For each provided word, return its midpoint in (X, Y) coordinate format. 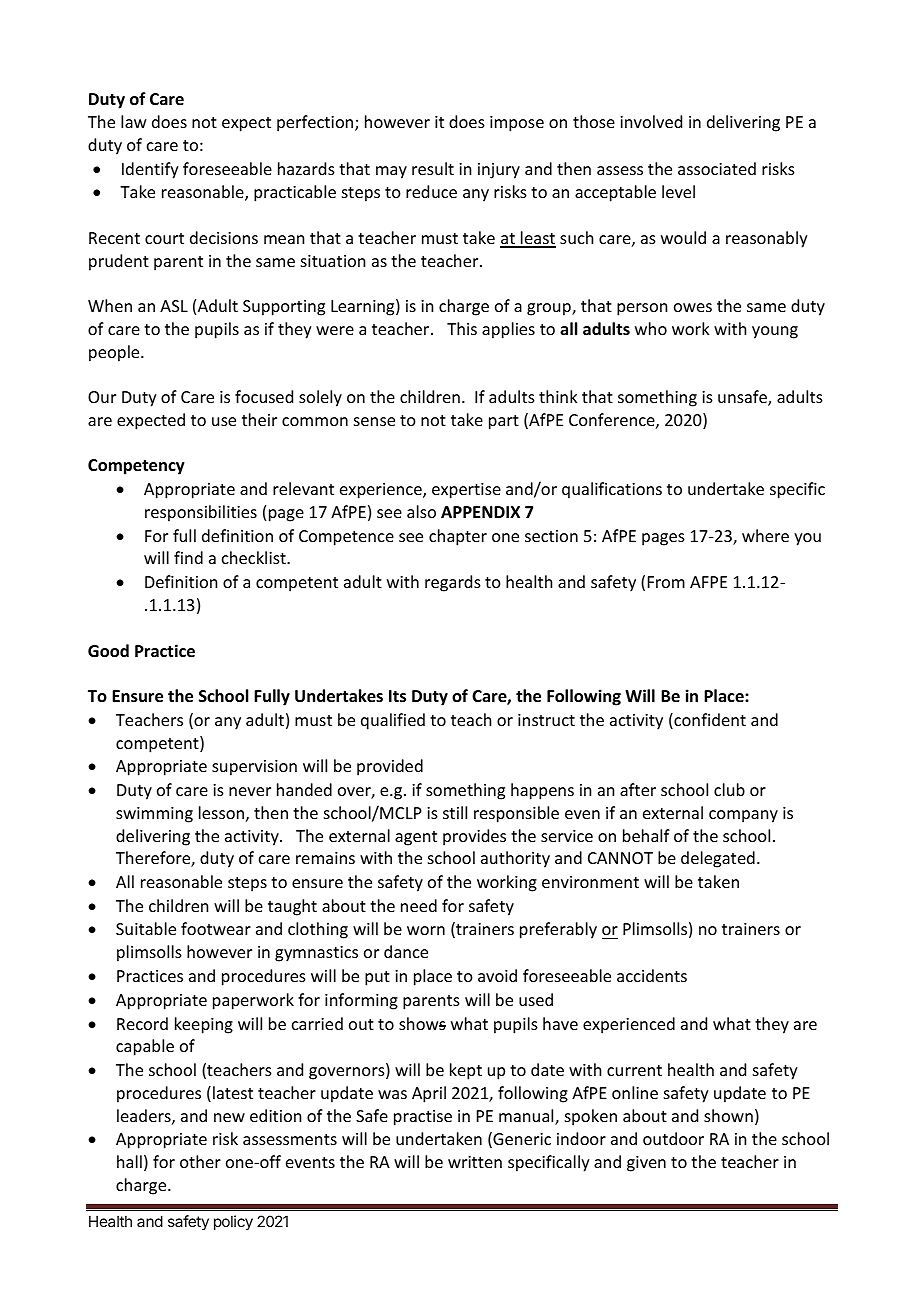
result (433, 168)
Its (397, 696)
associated (717, 168)
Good (108, 651)
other (200, 1161)
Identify (150, 170)
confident (709, 721)
